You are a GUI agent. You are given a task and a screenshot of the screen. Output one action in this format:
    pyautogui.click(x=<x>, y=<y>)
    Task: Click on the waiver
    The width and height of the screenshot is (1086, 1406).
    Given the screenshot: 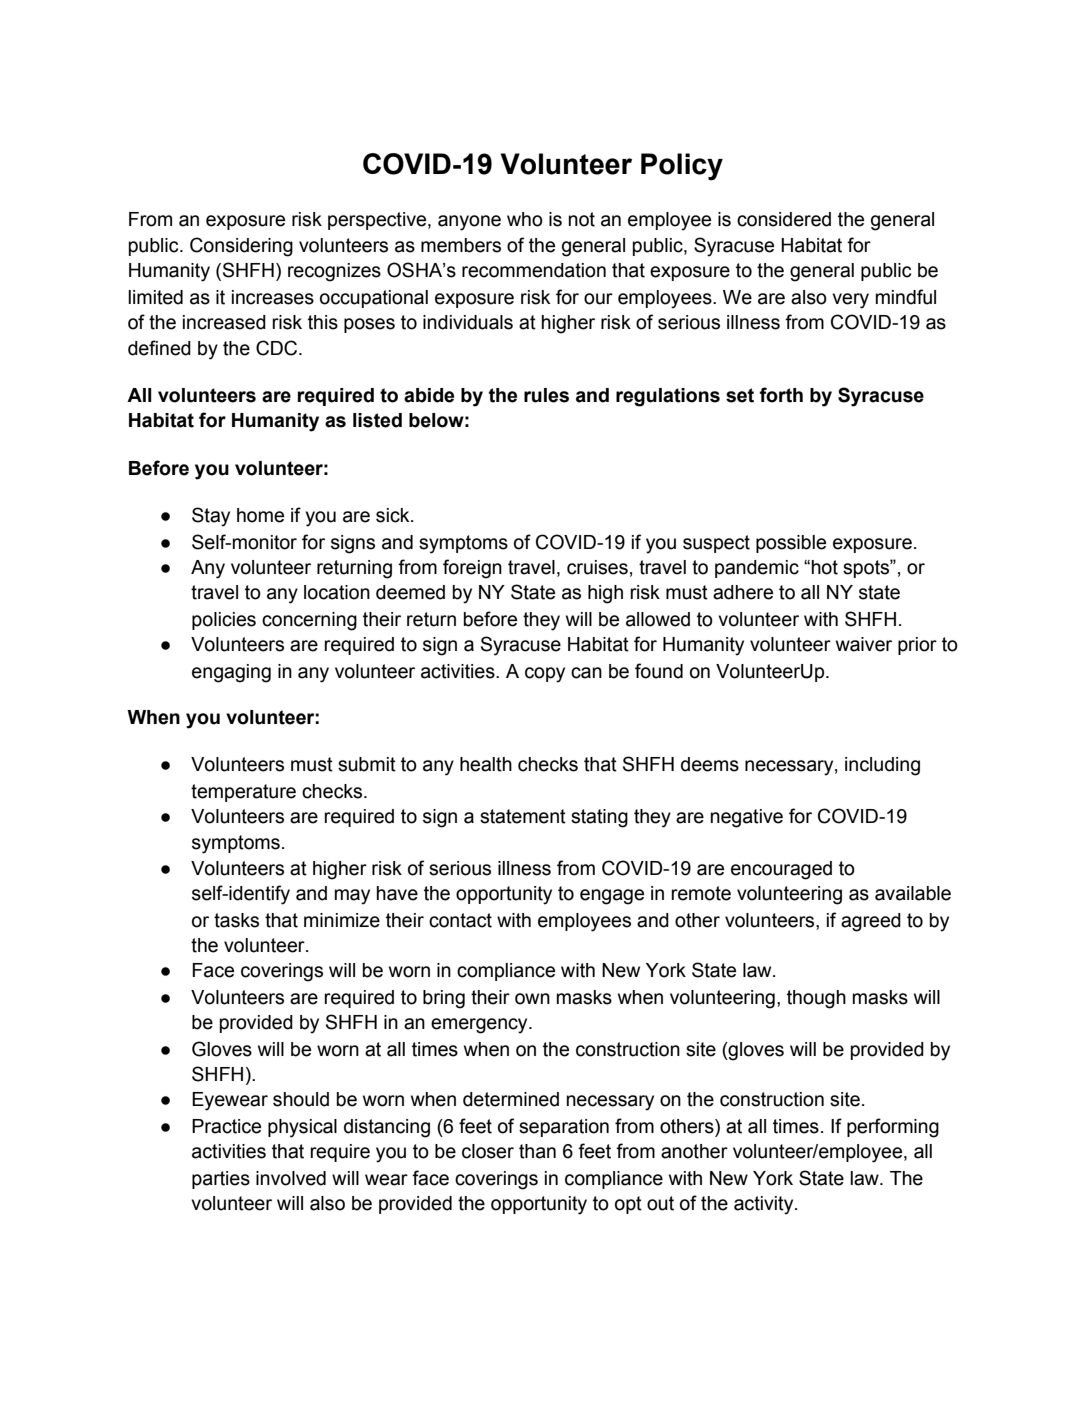 What is the action you would take?
    pyautogui.click(x=864, y=644)
